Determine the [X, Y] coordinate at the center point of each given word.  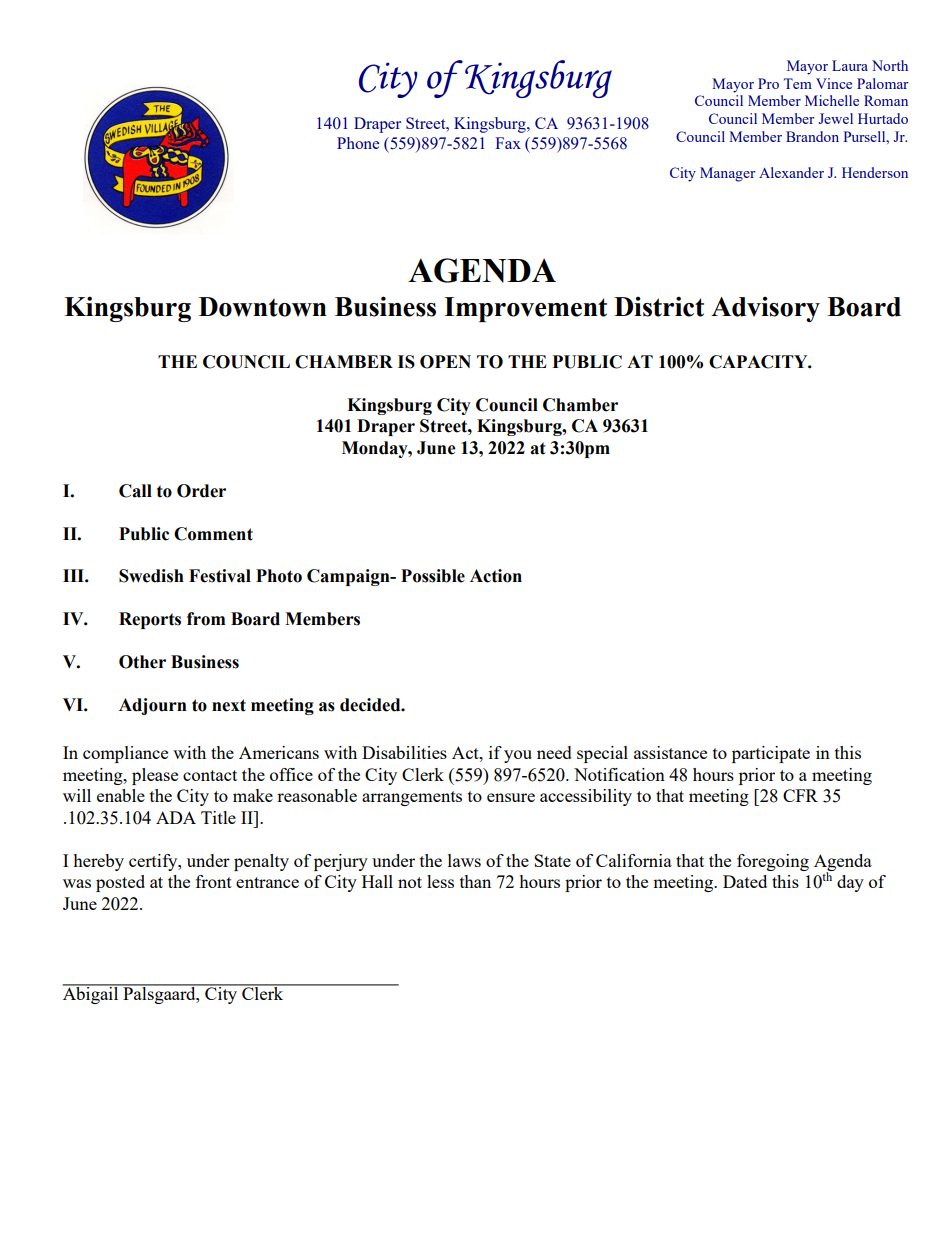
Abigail [92, 994]
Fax [508, 143]
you [518, 756]
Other [142, 662]
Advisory [765, 309]
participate [771, 754]
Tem [798, 83]
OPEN [445, 362]
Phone [358, 143]
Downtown [263, 307]
